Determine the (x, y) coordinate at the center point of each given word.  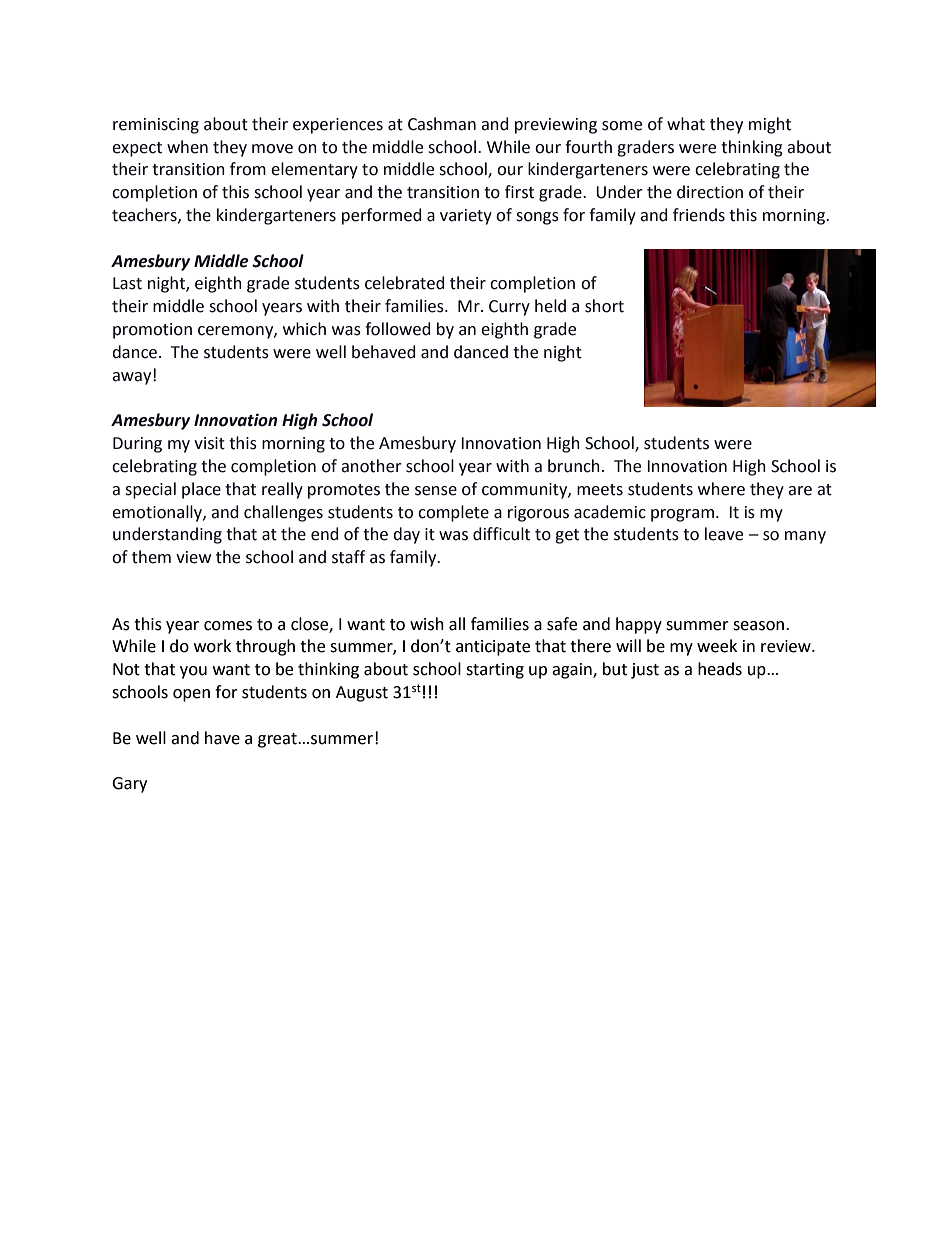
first (519, 192)
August (362, 694)
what (686, 124)
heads (720, 669)
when (187, 147)
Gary (129, 785)
